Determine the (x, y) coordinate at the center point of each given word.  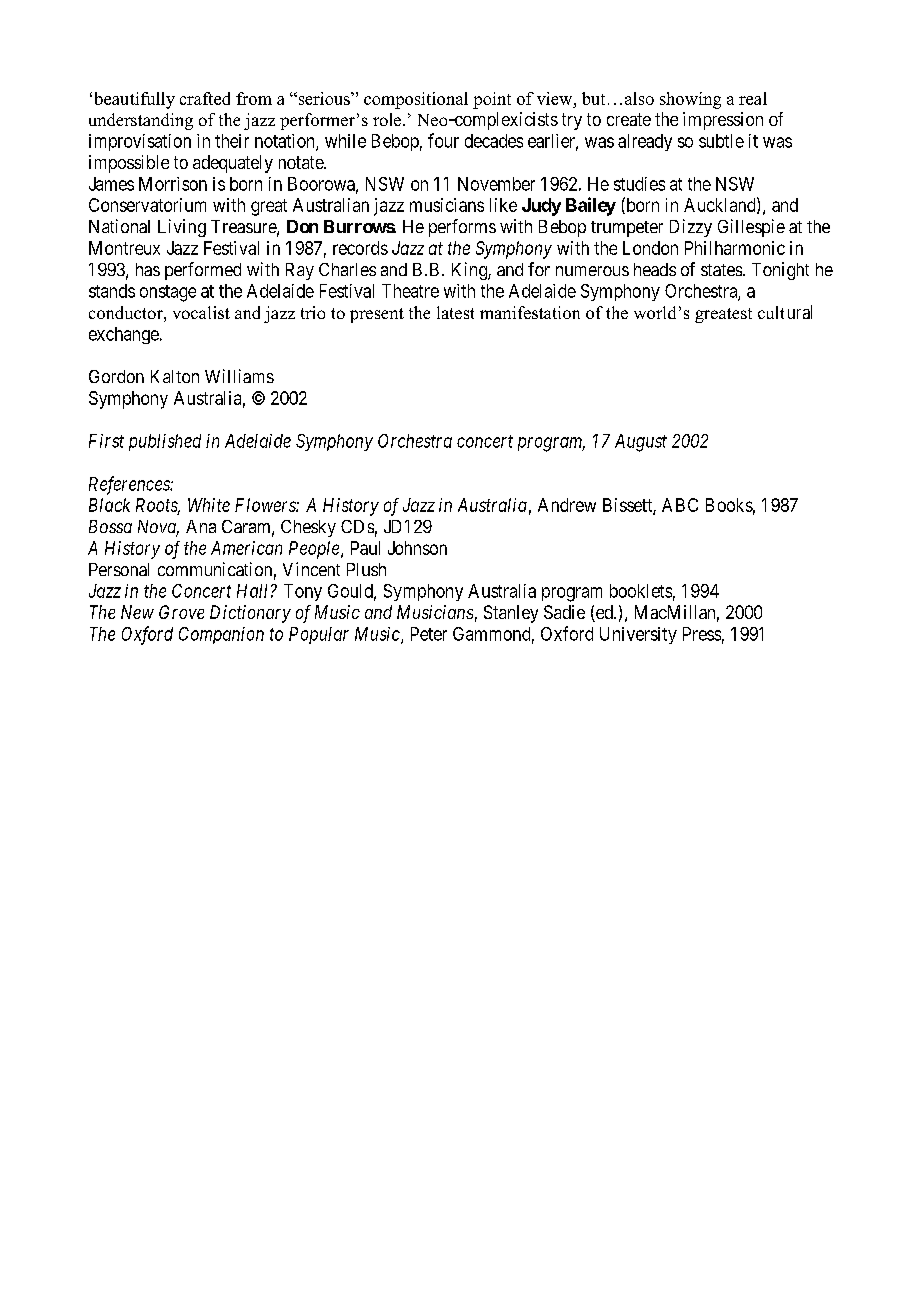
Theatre (410, 291)
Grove (181, 612)
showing (690, 100)
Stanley (511, 614)
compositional (416, 100)
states (721, 270)
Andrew (567, 505)
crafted (205, 98)
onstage (168, 293)
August (641, 443)
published (165, 442)
